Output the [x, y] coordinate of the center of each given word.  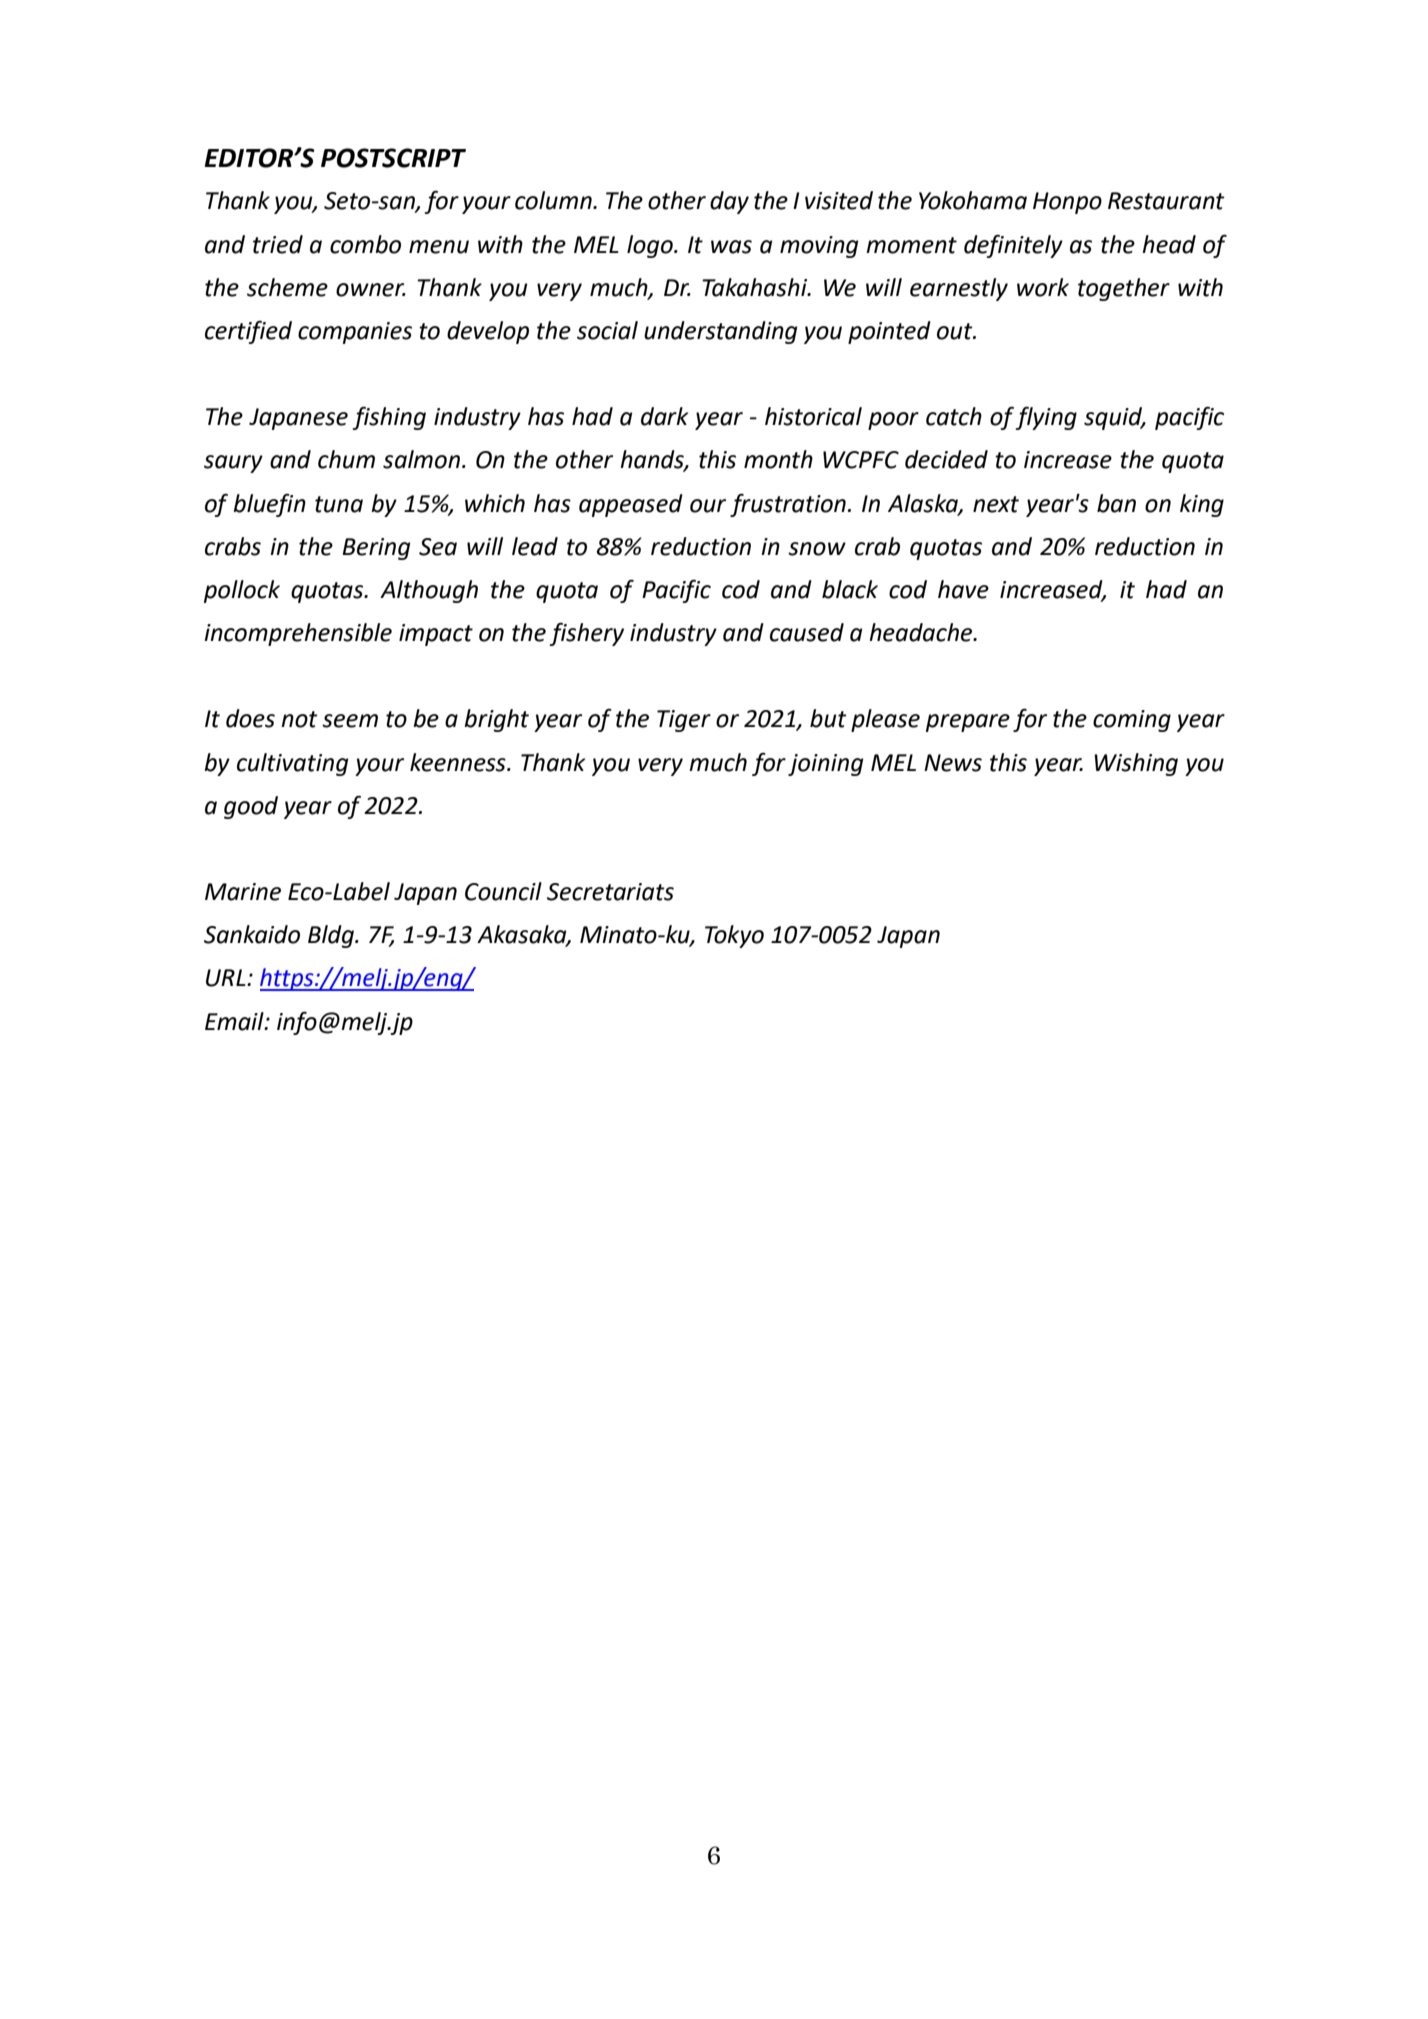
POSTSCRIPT [393, 158]
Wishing [1136, 764]
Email [235, 1021]
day [729, 202]
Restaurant [1166, 201]
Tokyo [734, 936]
